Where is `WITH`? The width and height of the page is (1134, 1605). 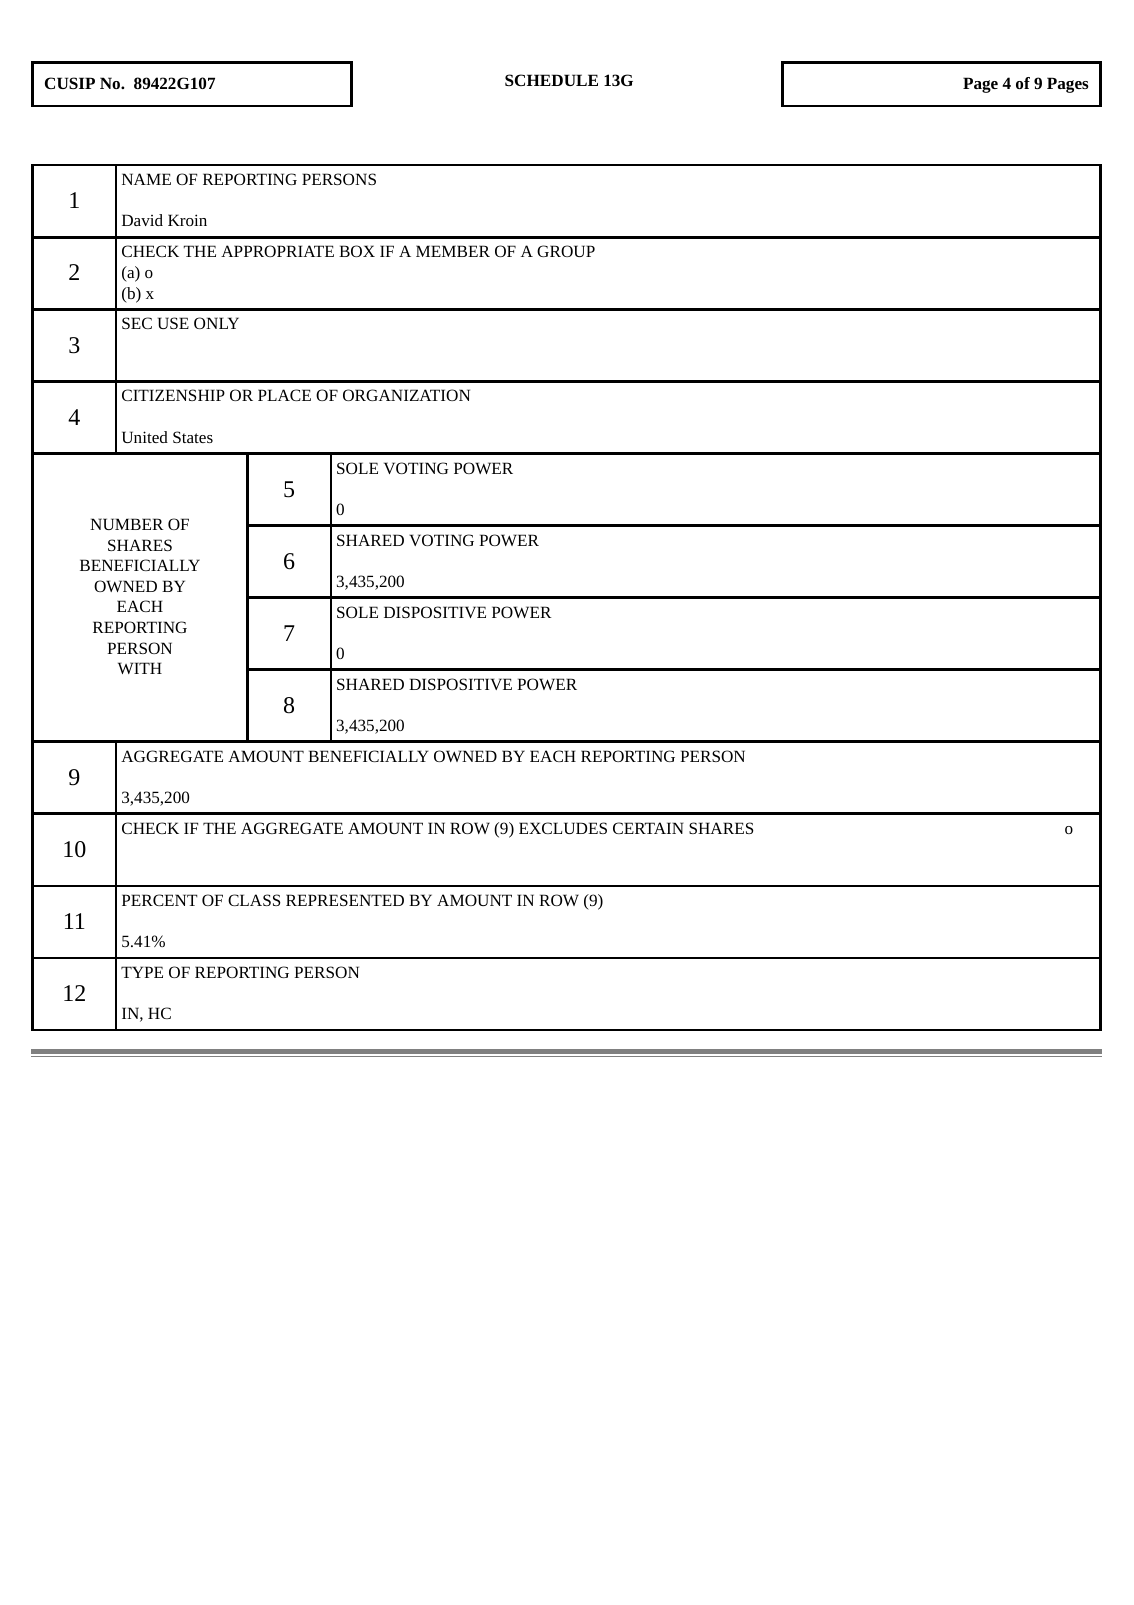 WITH is located at coordinates (140, 668).
